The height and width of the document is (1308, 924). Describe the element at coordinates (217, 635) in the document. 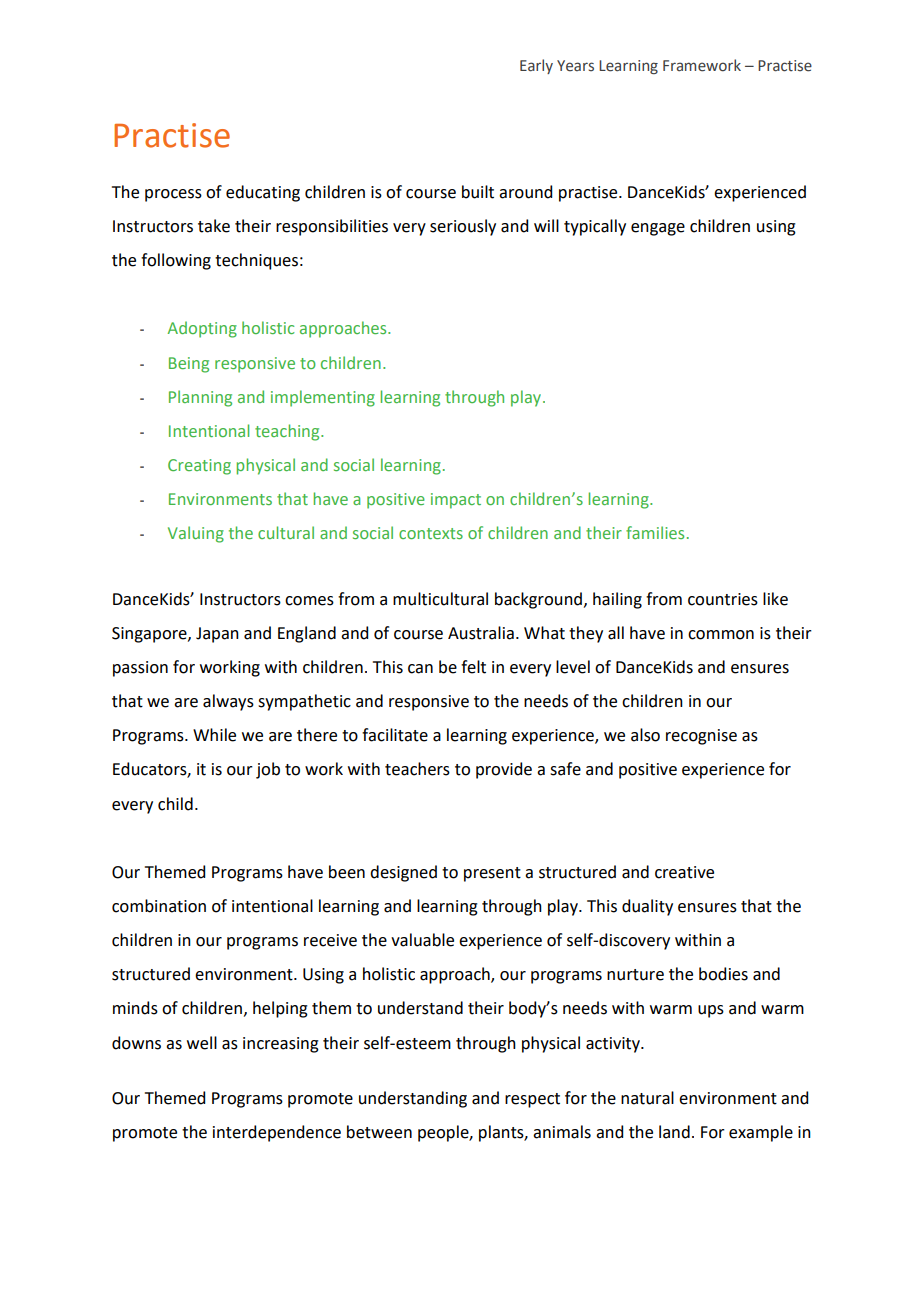

I see `Japan` at that location.
